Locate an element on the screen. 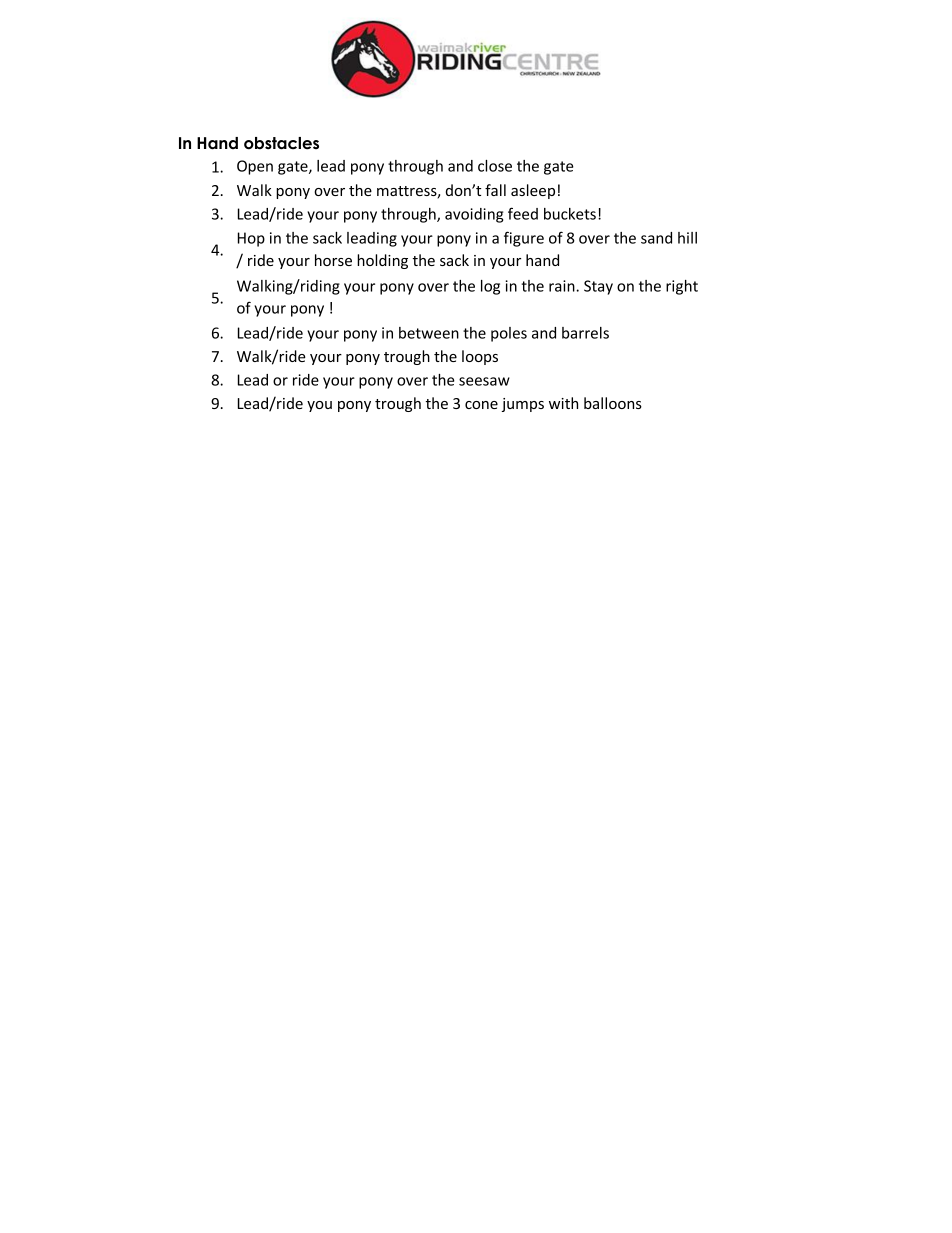 The width and height of the screenshot is (952, 1233). Stay is located at coordinates (598, 287).
